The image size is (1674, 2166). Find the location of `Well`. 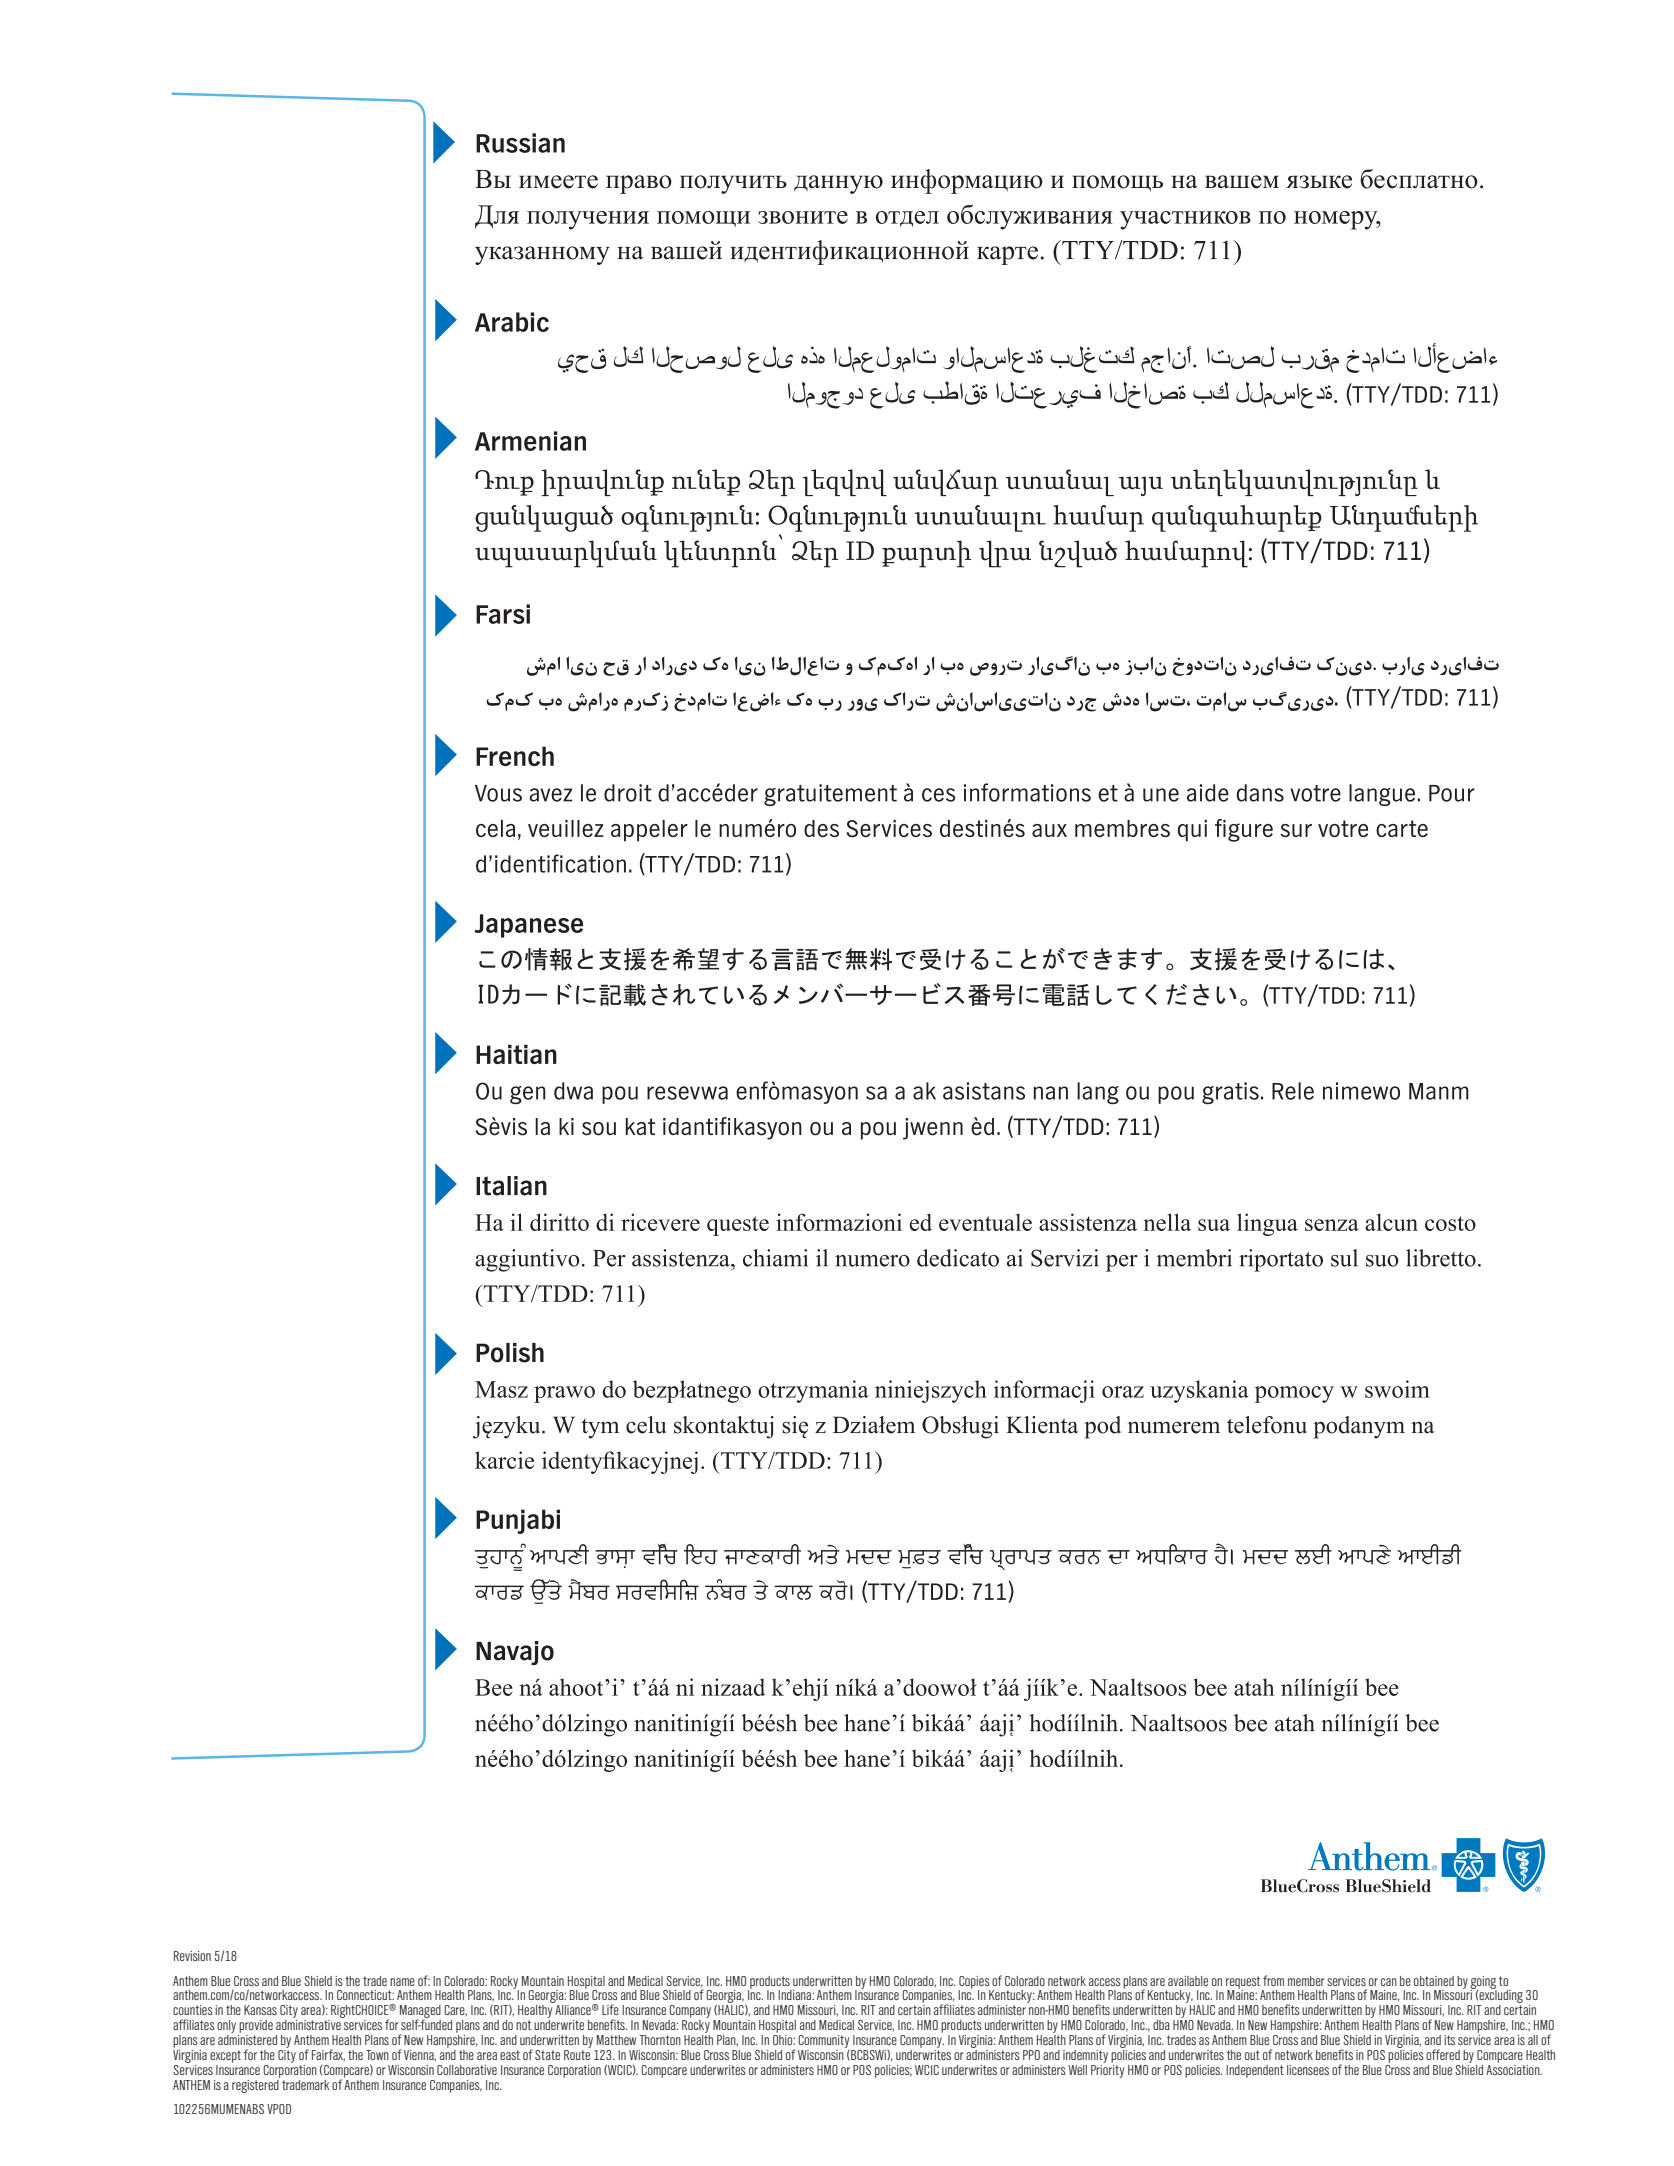

Well is located at coordinates (1077, 2070).
